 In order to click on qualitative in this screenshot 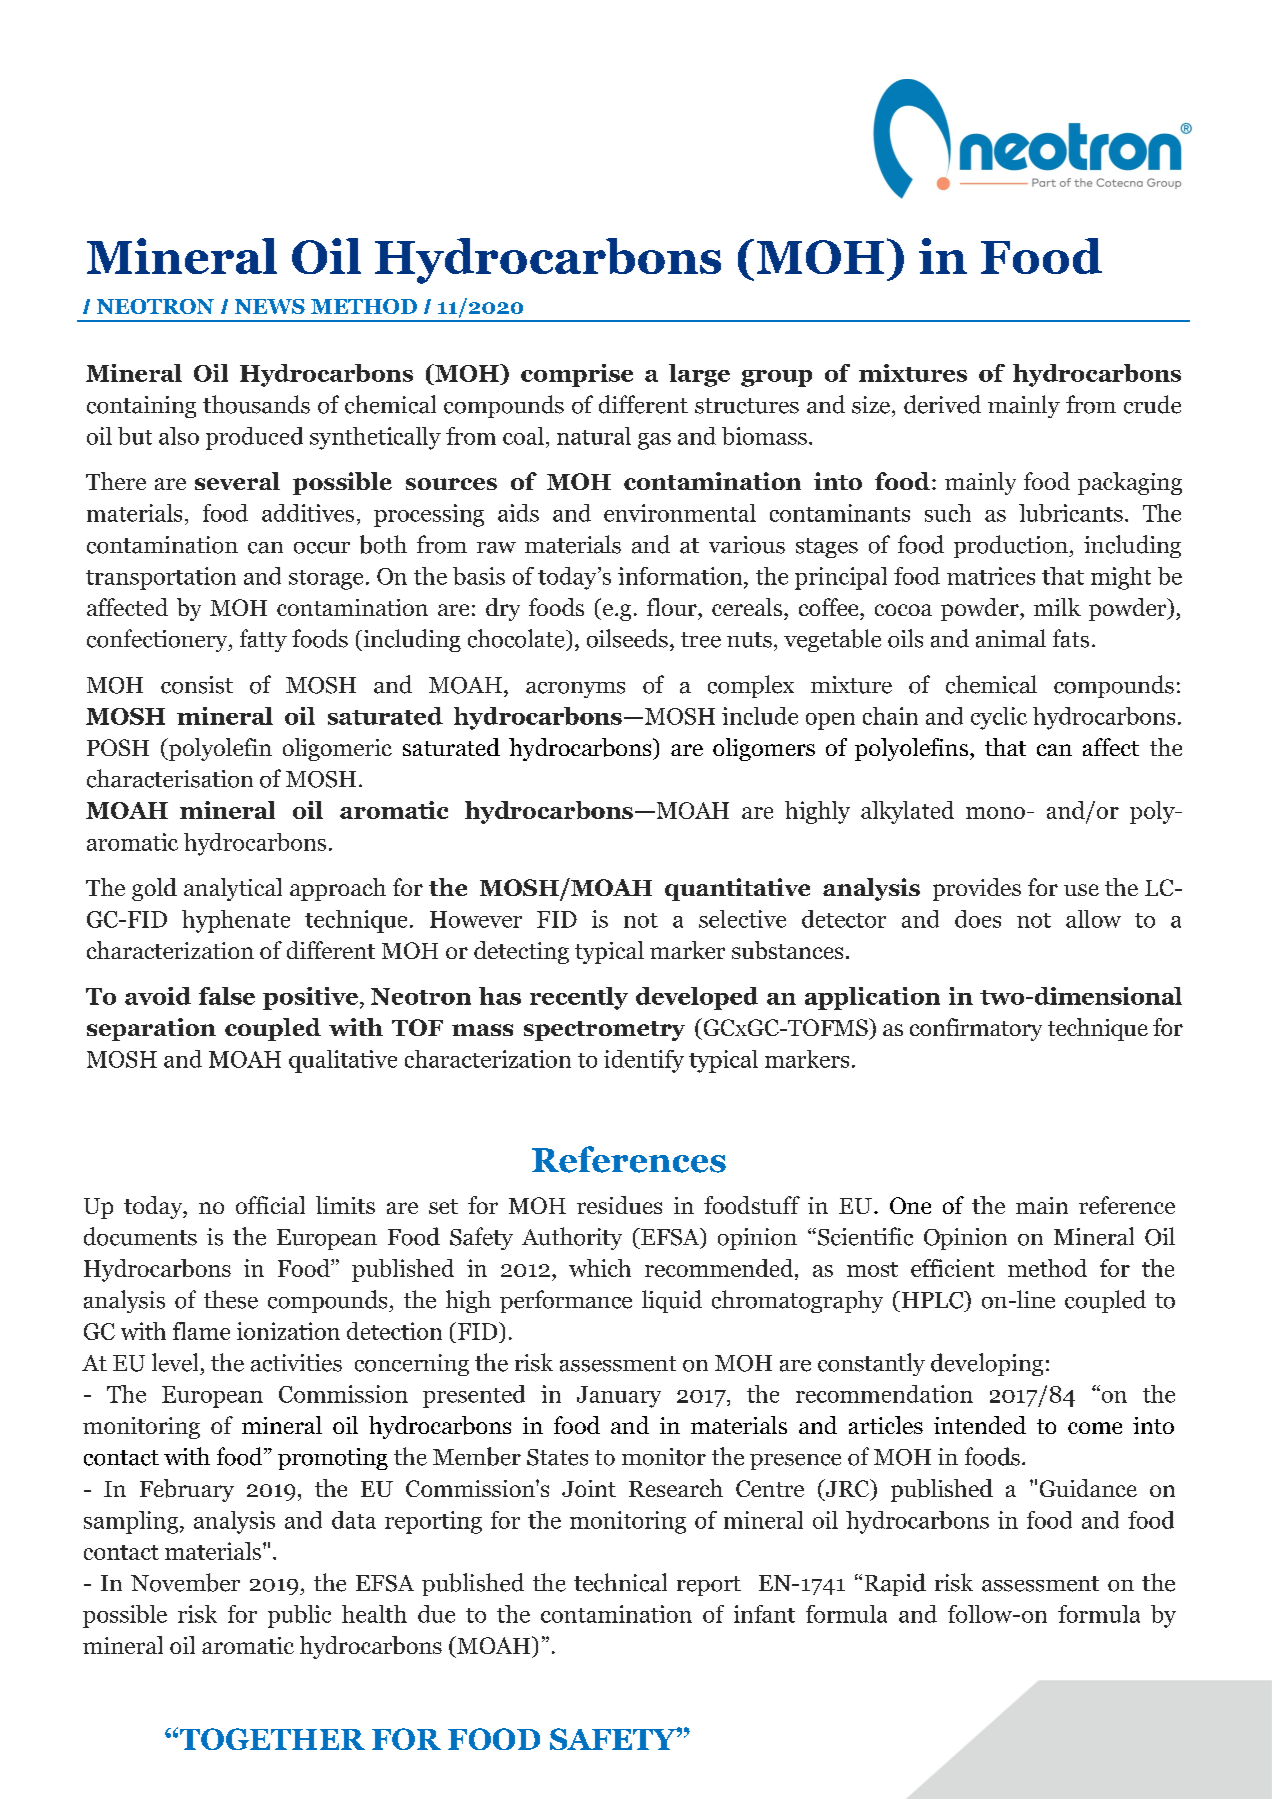, I will do `click(343, 1061)`.
